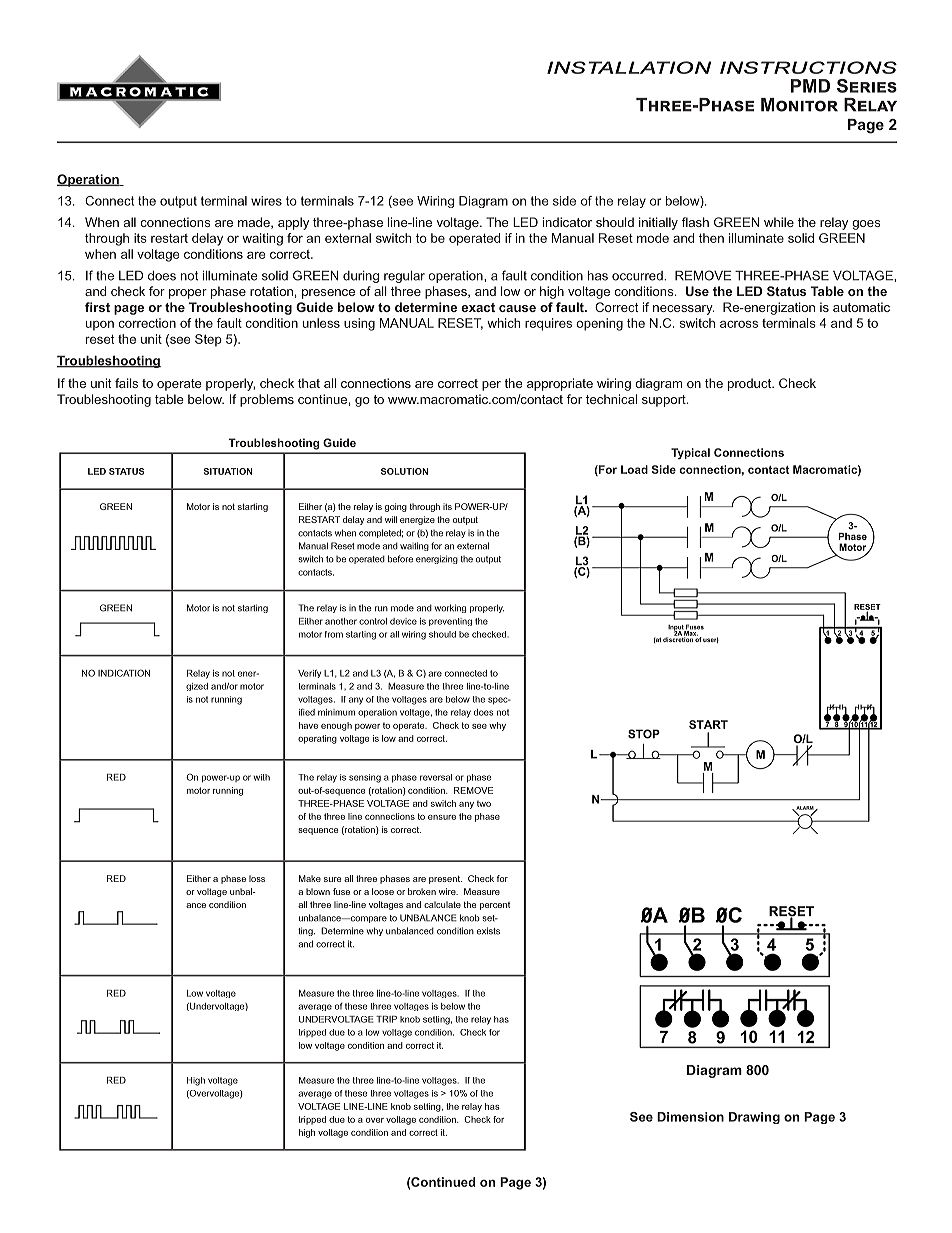  I want to click on Typical, so click(690, 453).
